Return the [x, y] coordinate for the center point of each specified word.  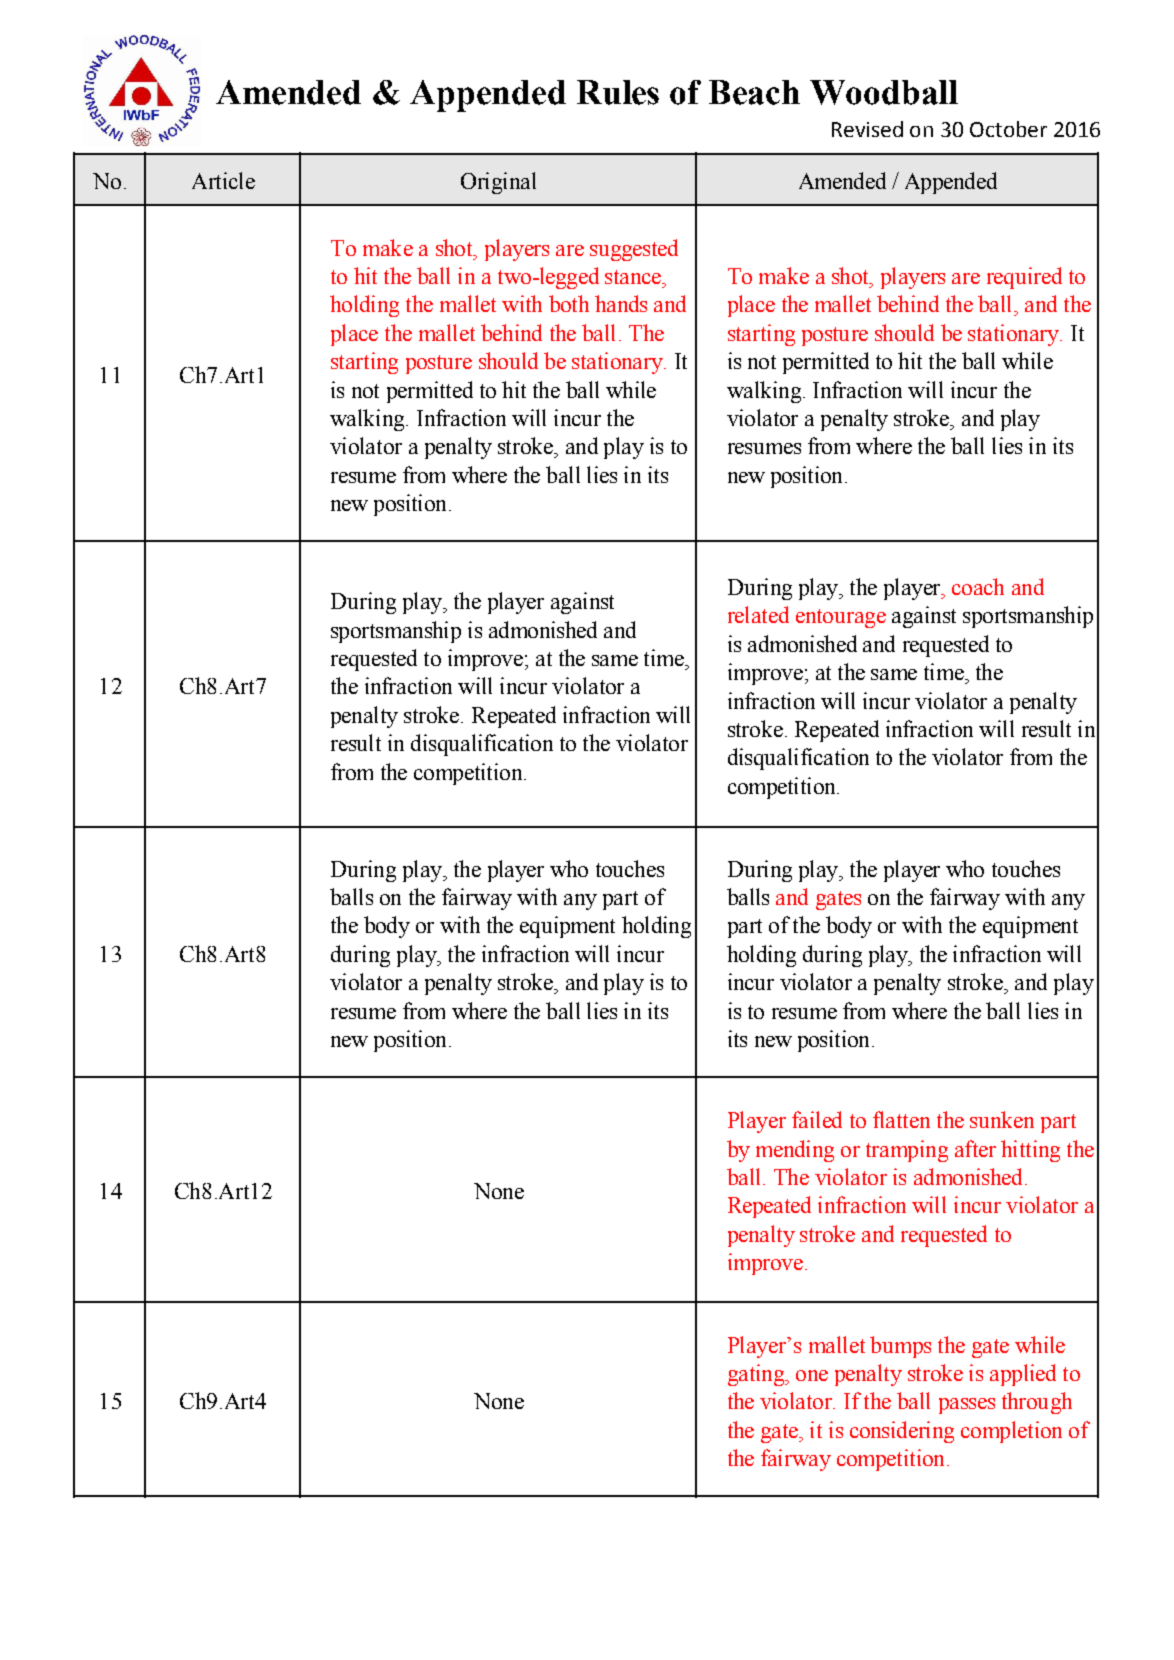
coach [978, 586]
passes [967, 1406]
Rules [618, 92]
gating [757, 1375]
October [1008, 129]
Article [223, 180]
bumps [900, 1347]
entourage [841, 618]
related [758, 614]
